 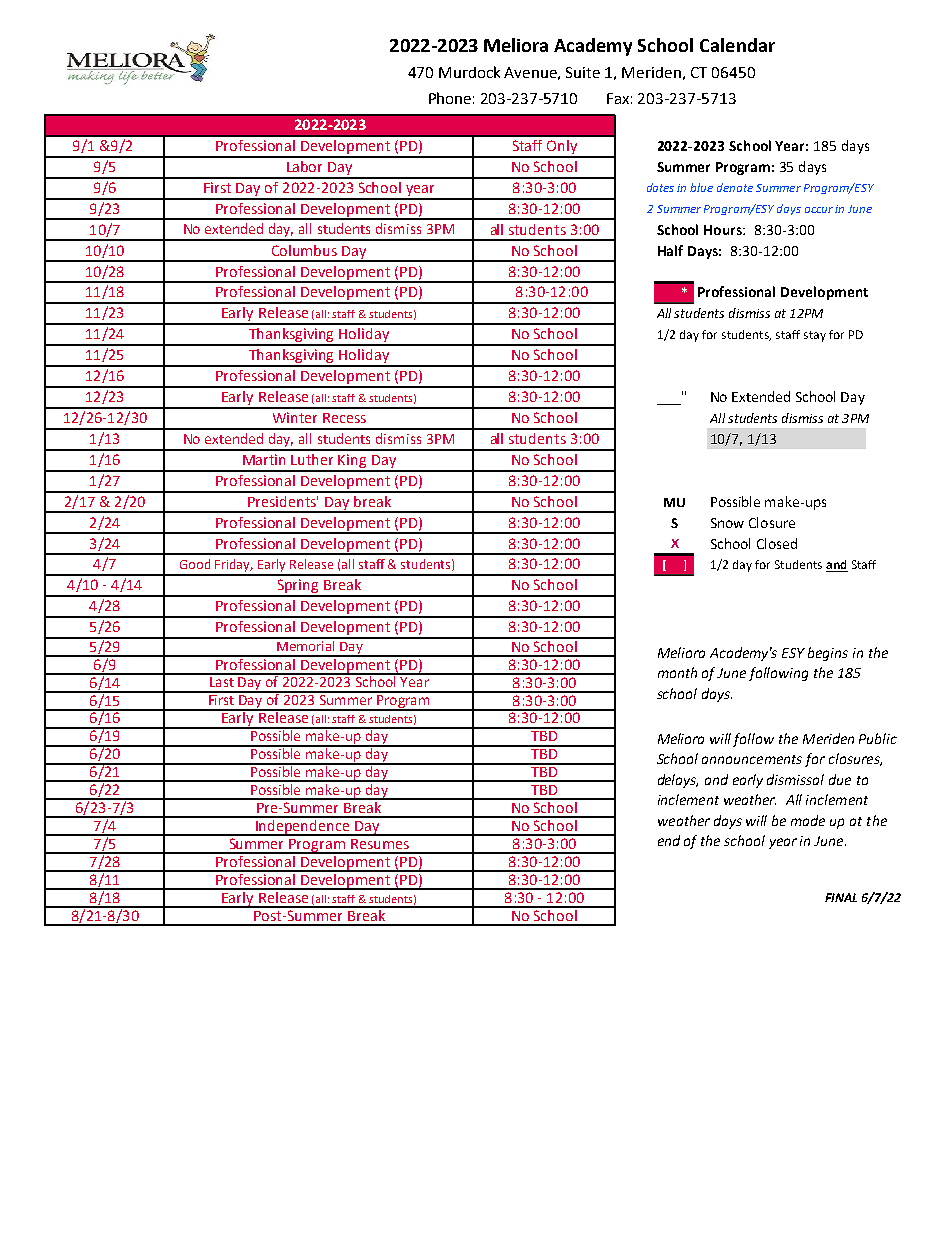 What do you see at coordinates (469, 72) in the screenshot?
I see `Murdock` at bounding box center [469, 72].
